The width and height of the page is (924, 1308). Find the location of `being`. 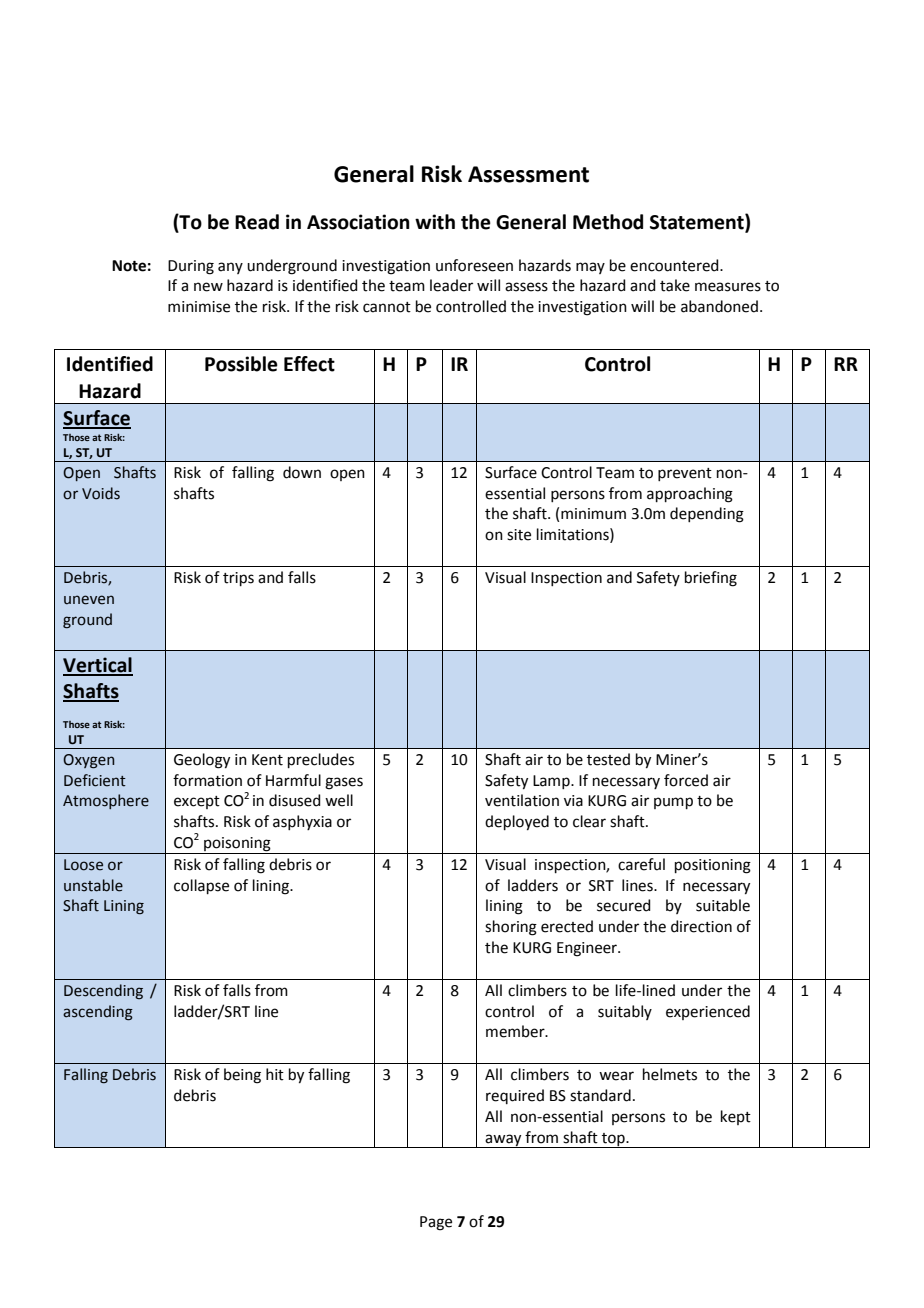

being is located at coordinates (242, 1076).
